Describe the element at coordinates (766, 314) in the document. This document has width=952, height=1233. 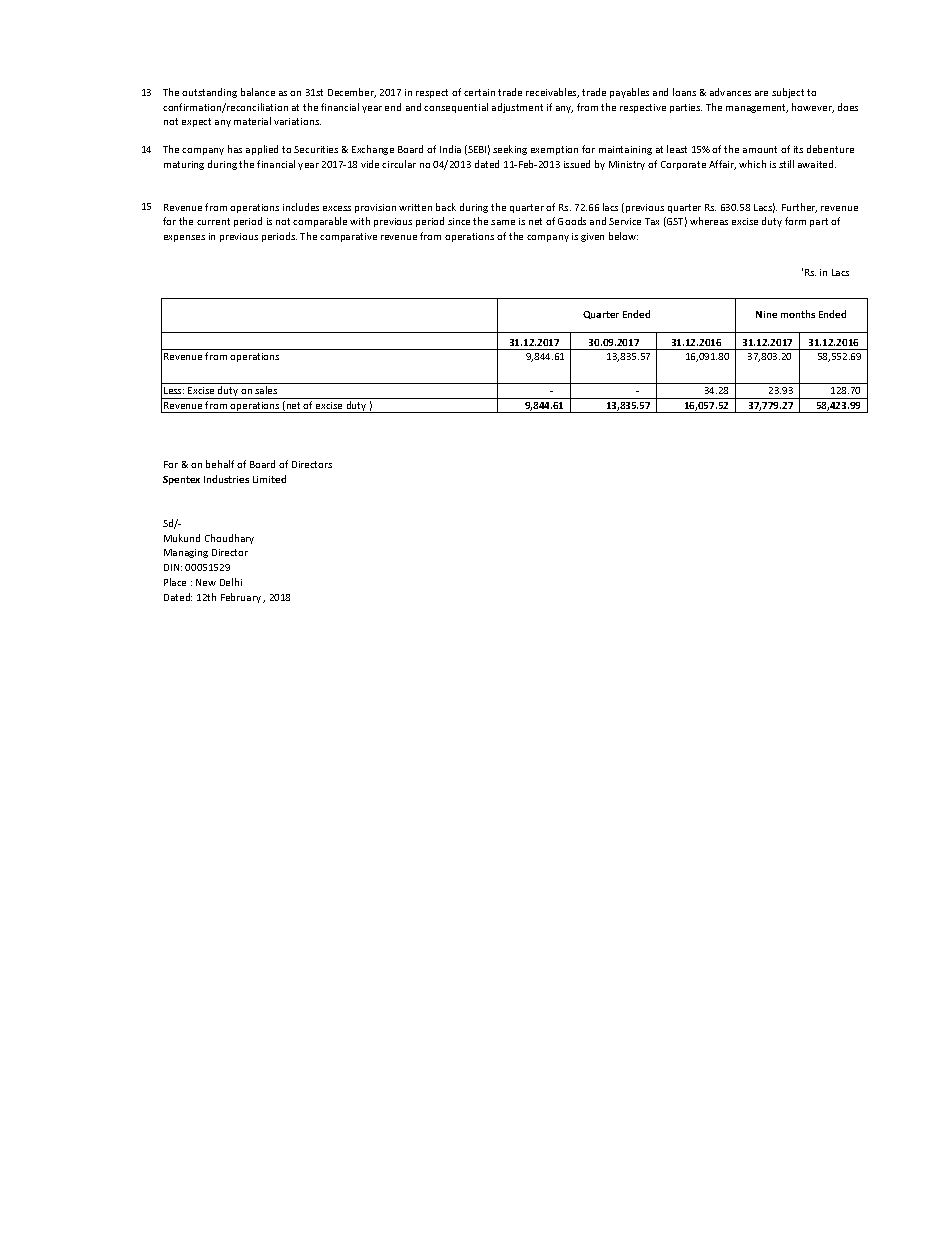
I see `Nine` at that location.
